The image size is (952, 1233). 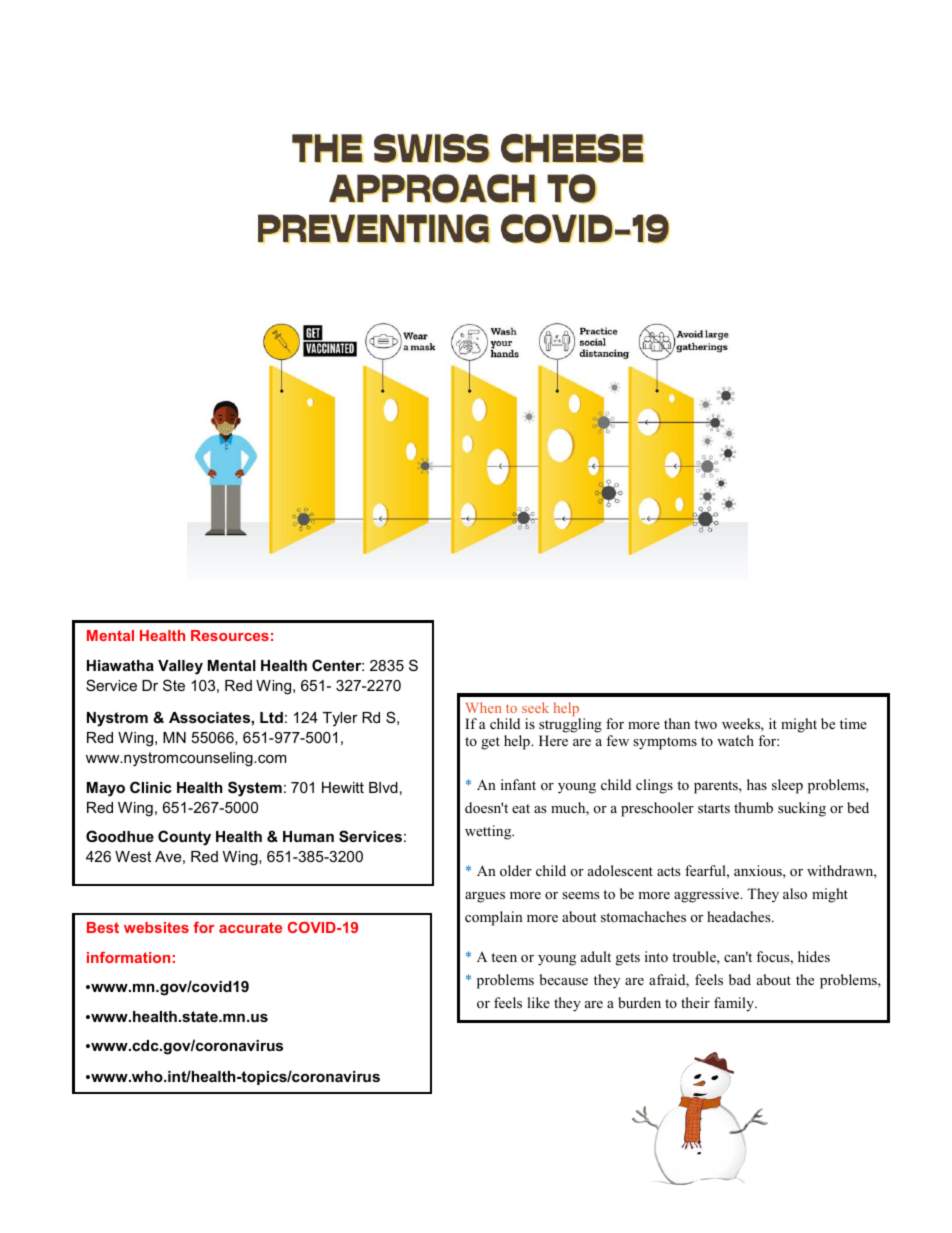 What do you see at coordinates (133, 856) in the screenshot?
I see `West` at bounding box center [133, 856].
